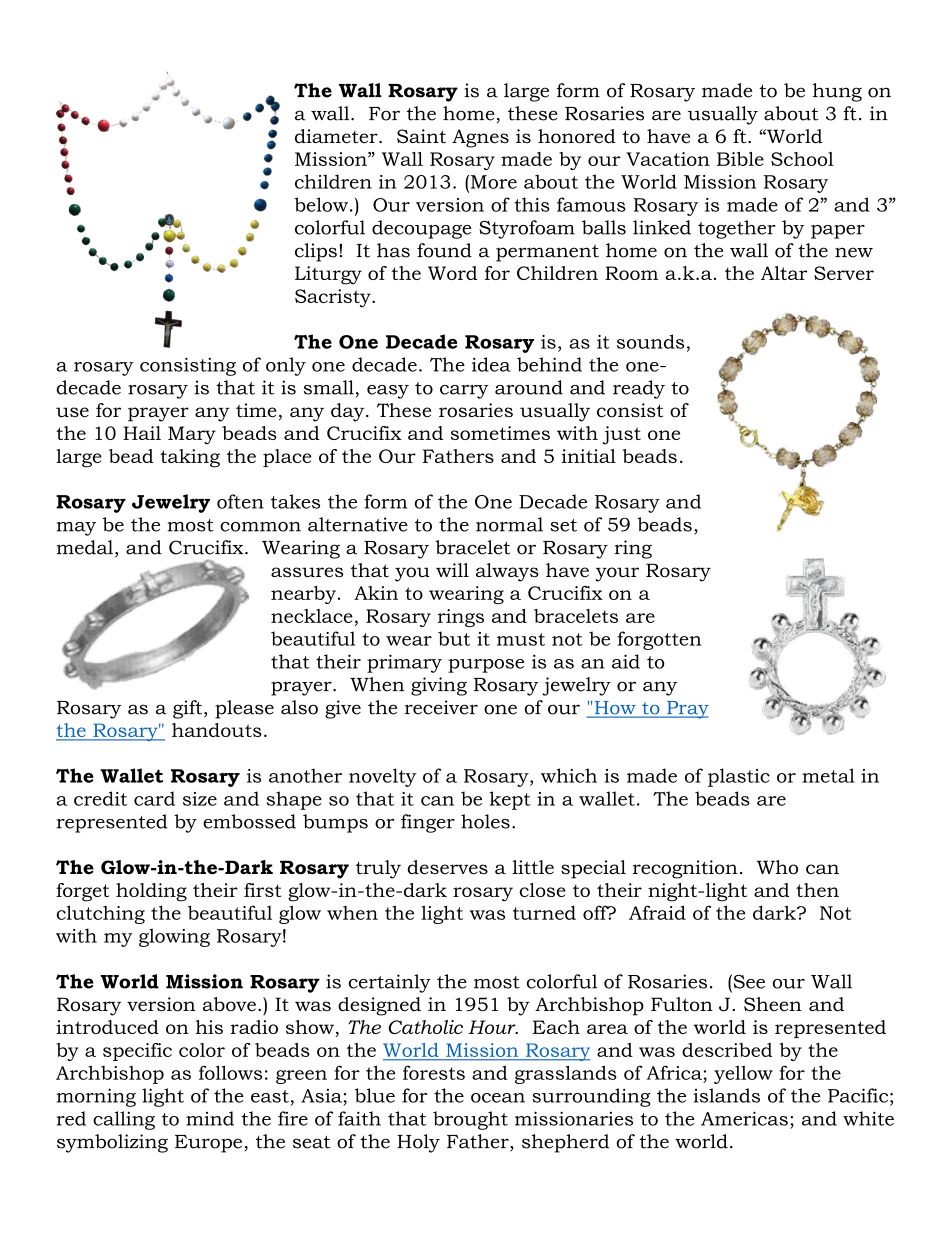  What do you see at coordinates (650, 341) in the page?
I see `sounds` at bounding box center [650, 341].
